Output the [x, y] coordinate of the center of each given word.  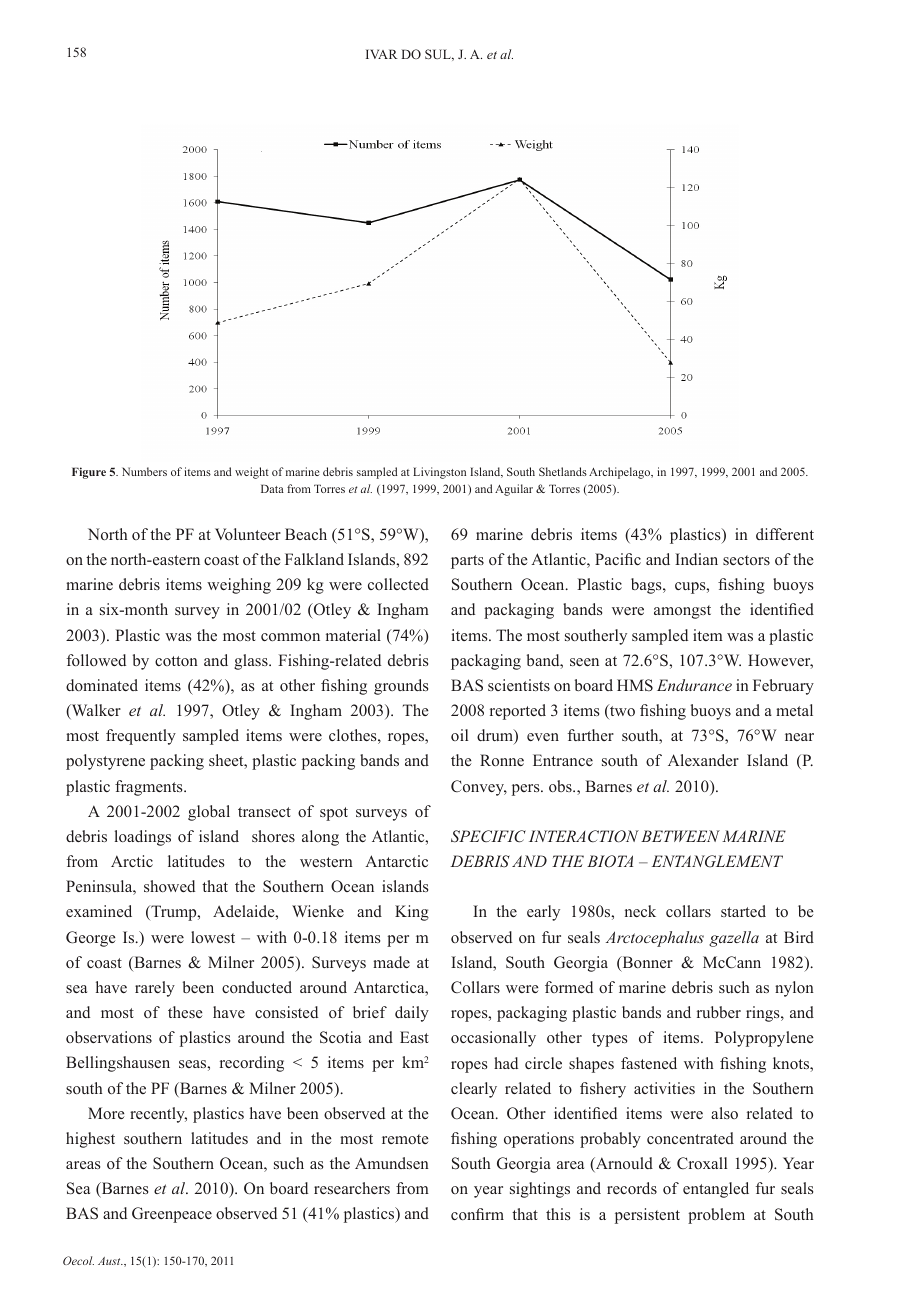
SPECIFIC [488, 836]
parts [467, 562]
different [785, 534]
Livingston [439, 473]
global [209, 813]
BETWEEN [680, 836]
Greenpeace [172, 1215]
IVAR [382, 54]
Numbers [144, 471]
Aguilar [514, 490]
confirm [477, 1214]
